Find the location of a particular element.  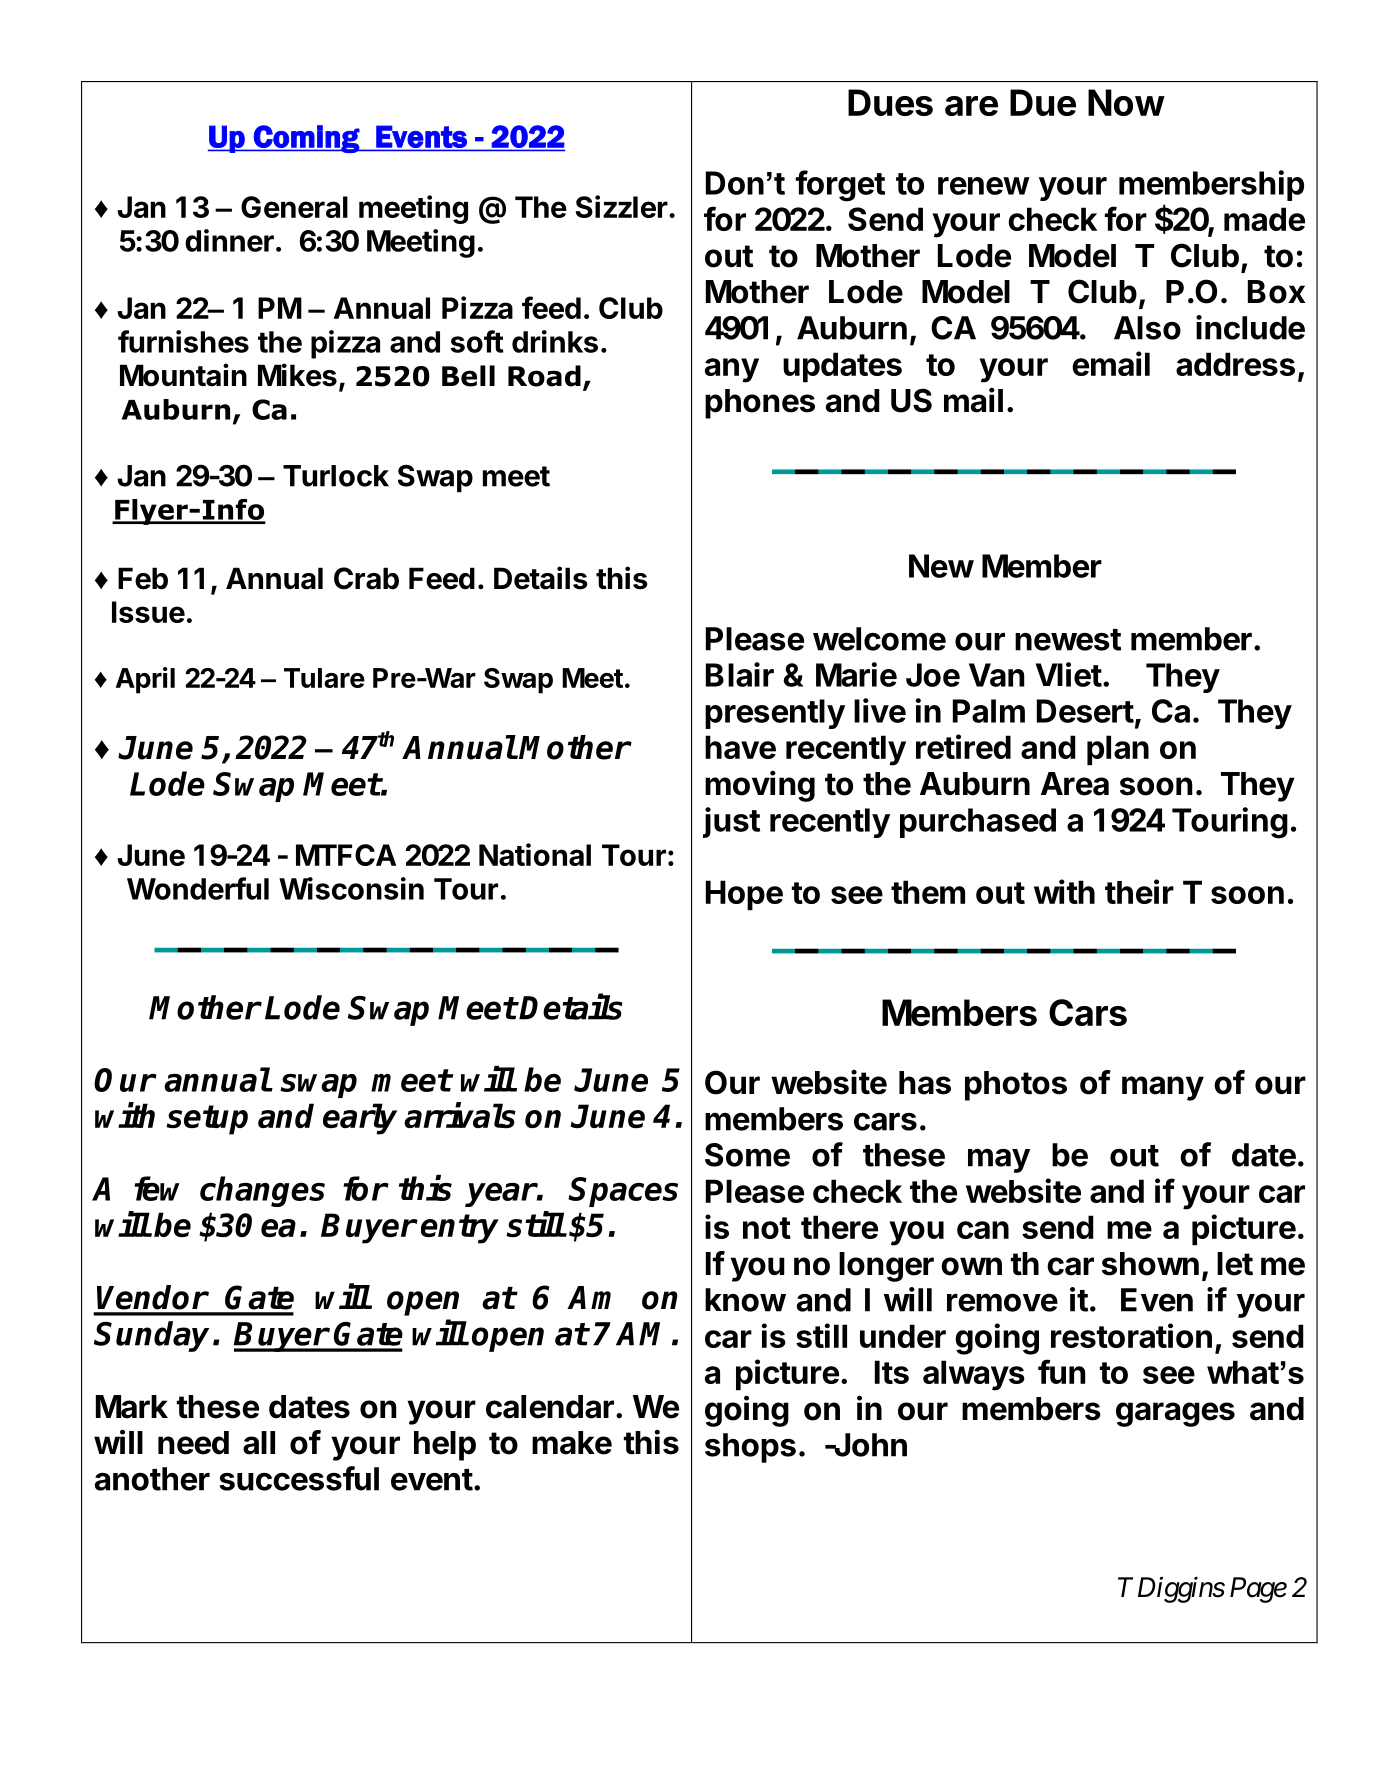

forget is located at coordinates (840, 186).
